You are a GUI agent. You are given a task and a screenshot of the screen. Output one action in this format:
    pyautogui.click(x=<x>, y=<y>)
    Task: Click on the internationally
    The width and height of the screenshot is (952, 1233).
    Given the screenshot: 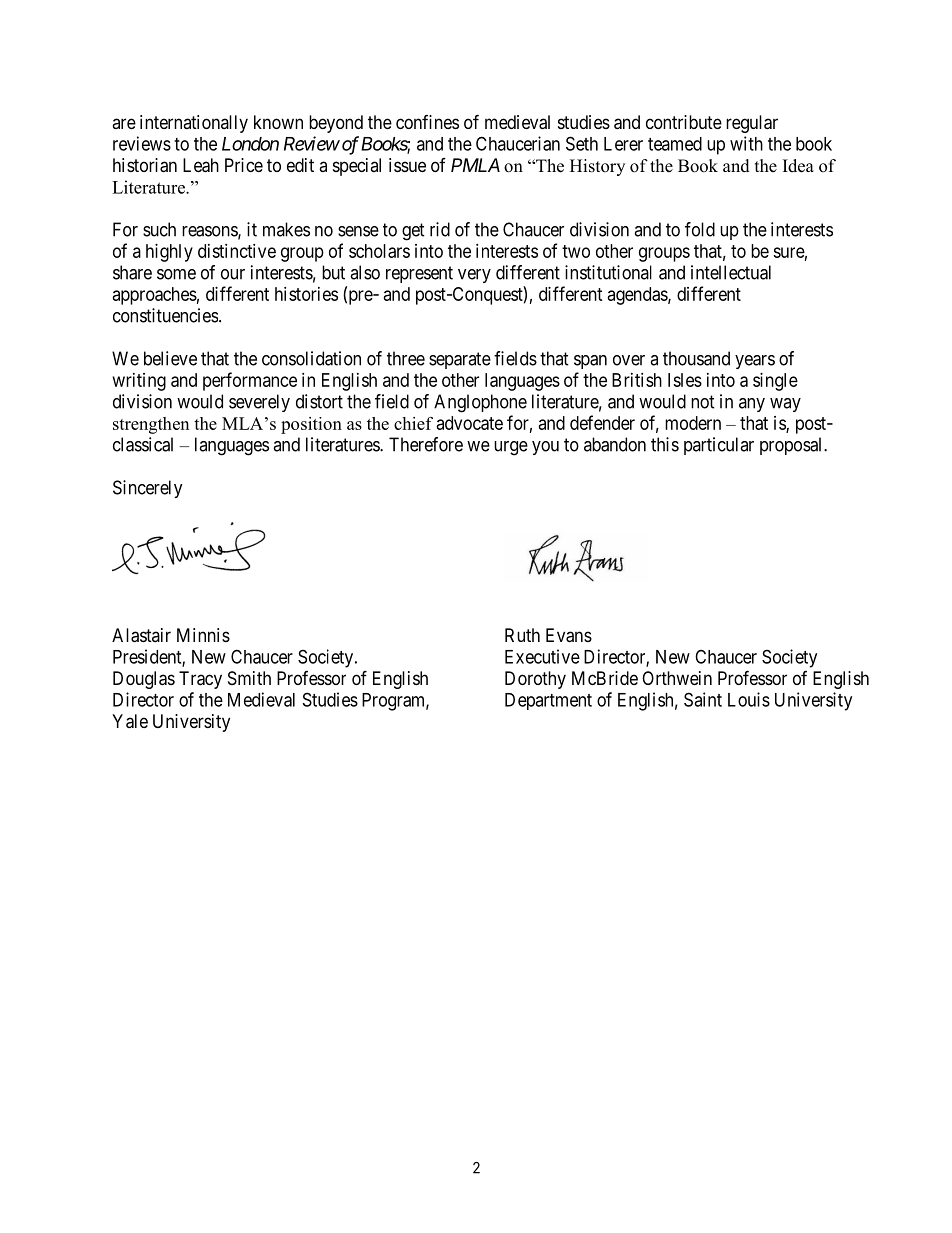 What is the action you would take?
    pyautogui.click(x=194, y=124)
